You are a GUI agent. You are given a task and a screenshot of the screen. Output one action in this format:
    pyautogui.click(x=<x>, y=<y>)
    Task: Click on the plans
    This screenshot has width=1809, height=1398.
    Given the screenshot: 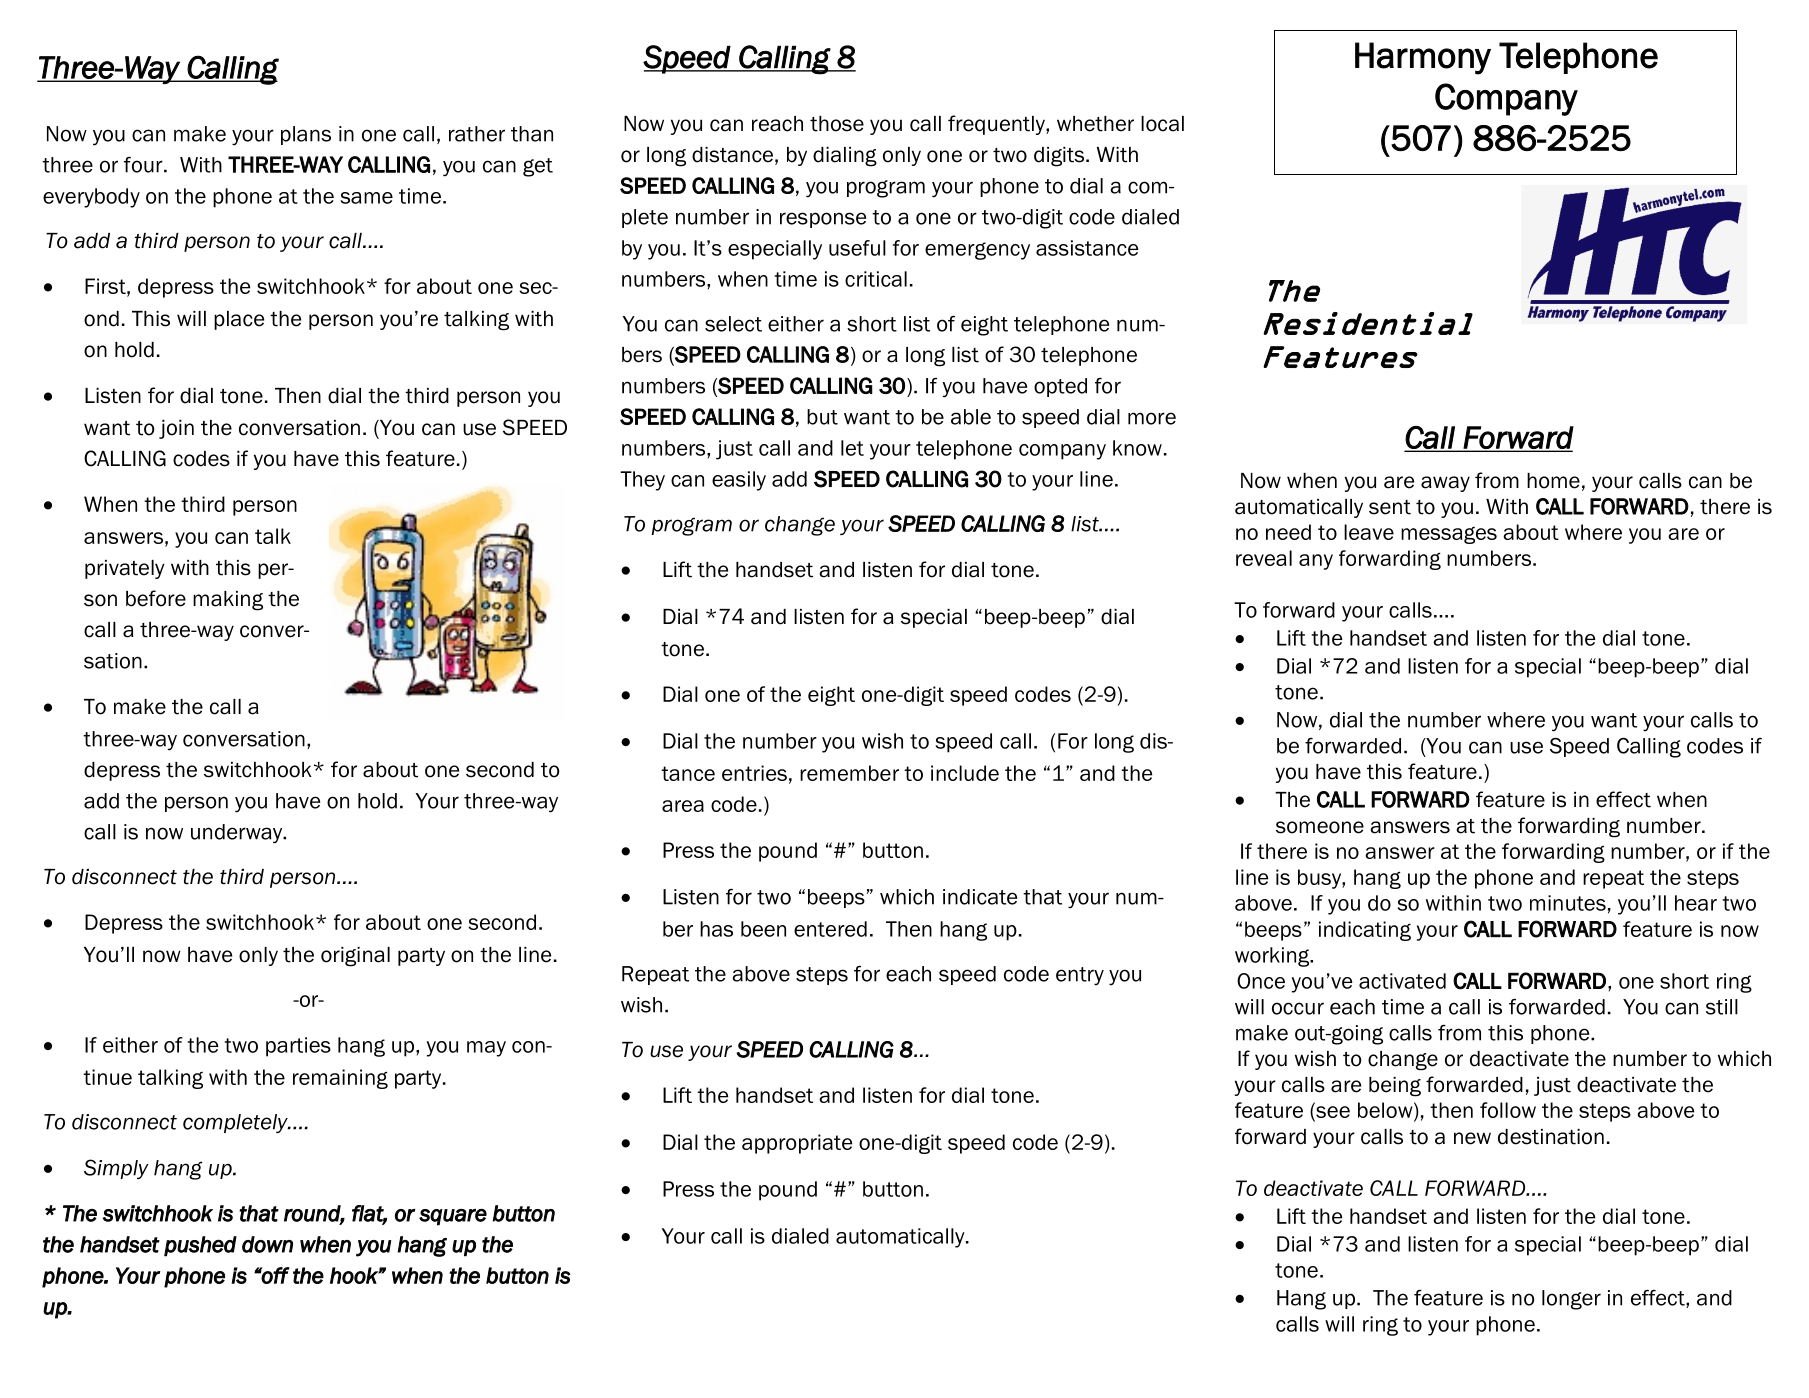 What is the action you would take?
    pyautogui.click(x=306, y=135)
